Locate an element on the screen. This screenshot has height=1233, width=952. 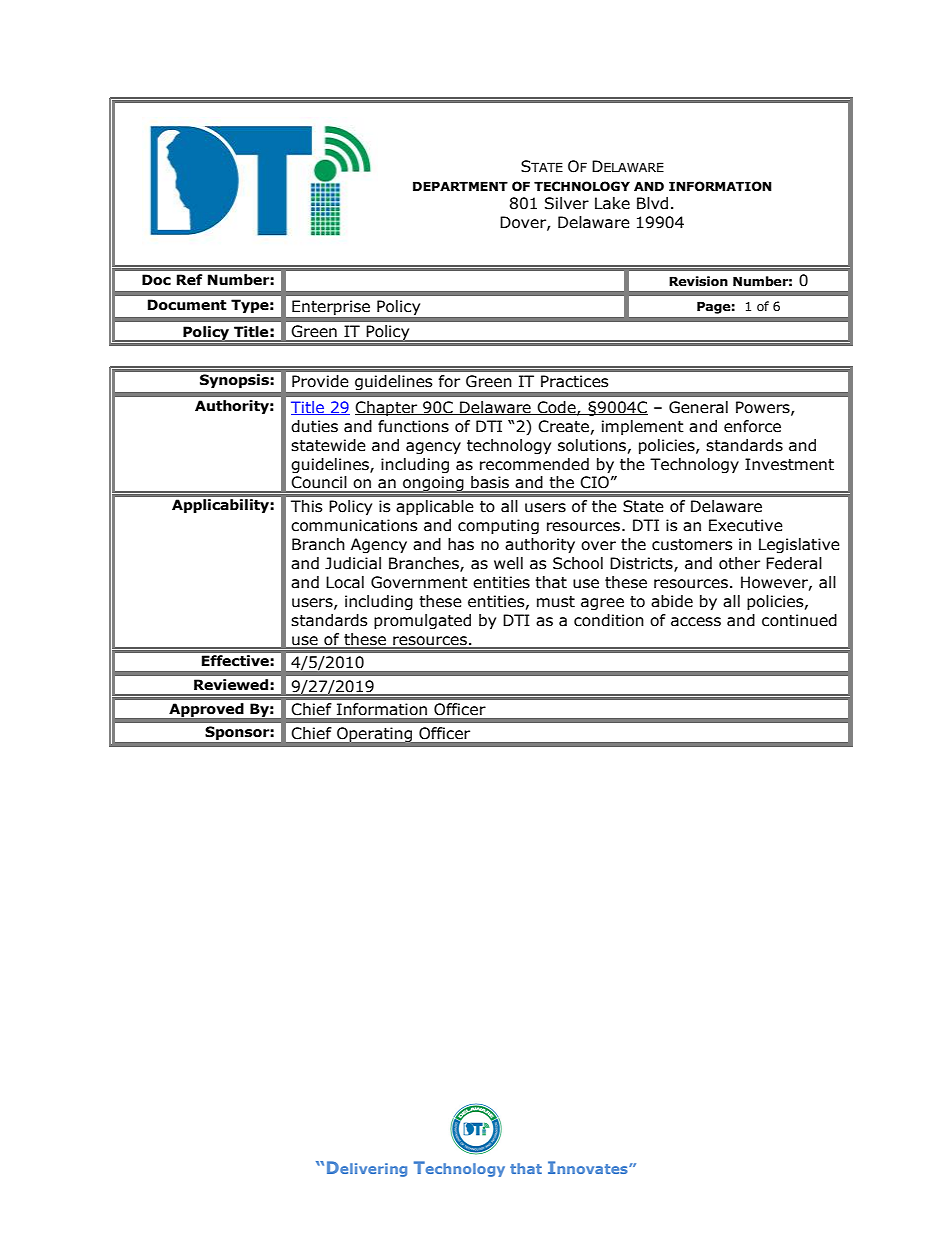
General is located at coordinates (698, 407).
